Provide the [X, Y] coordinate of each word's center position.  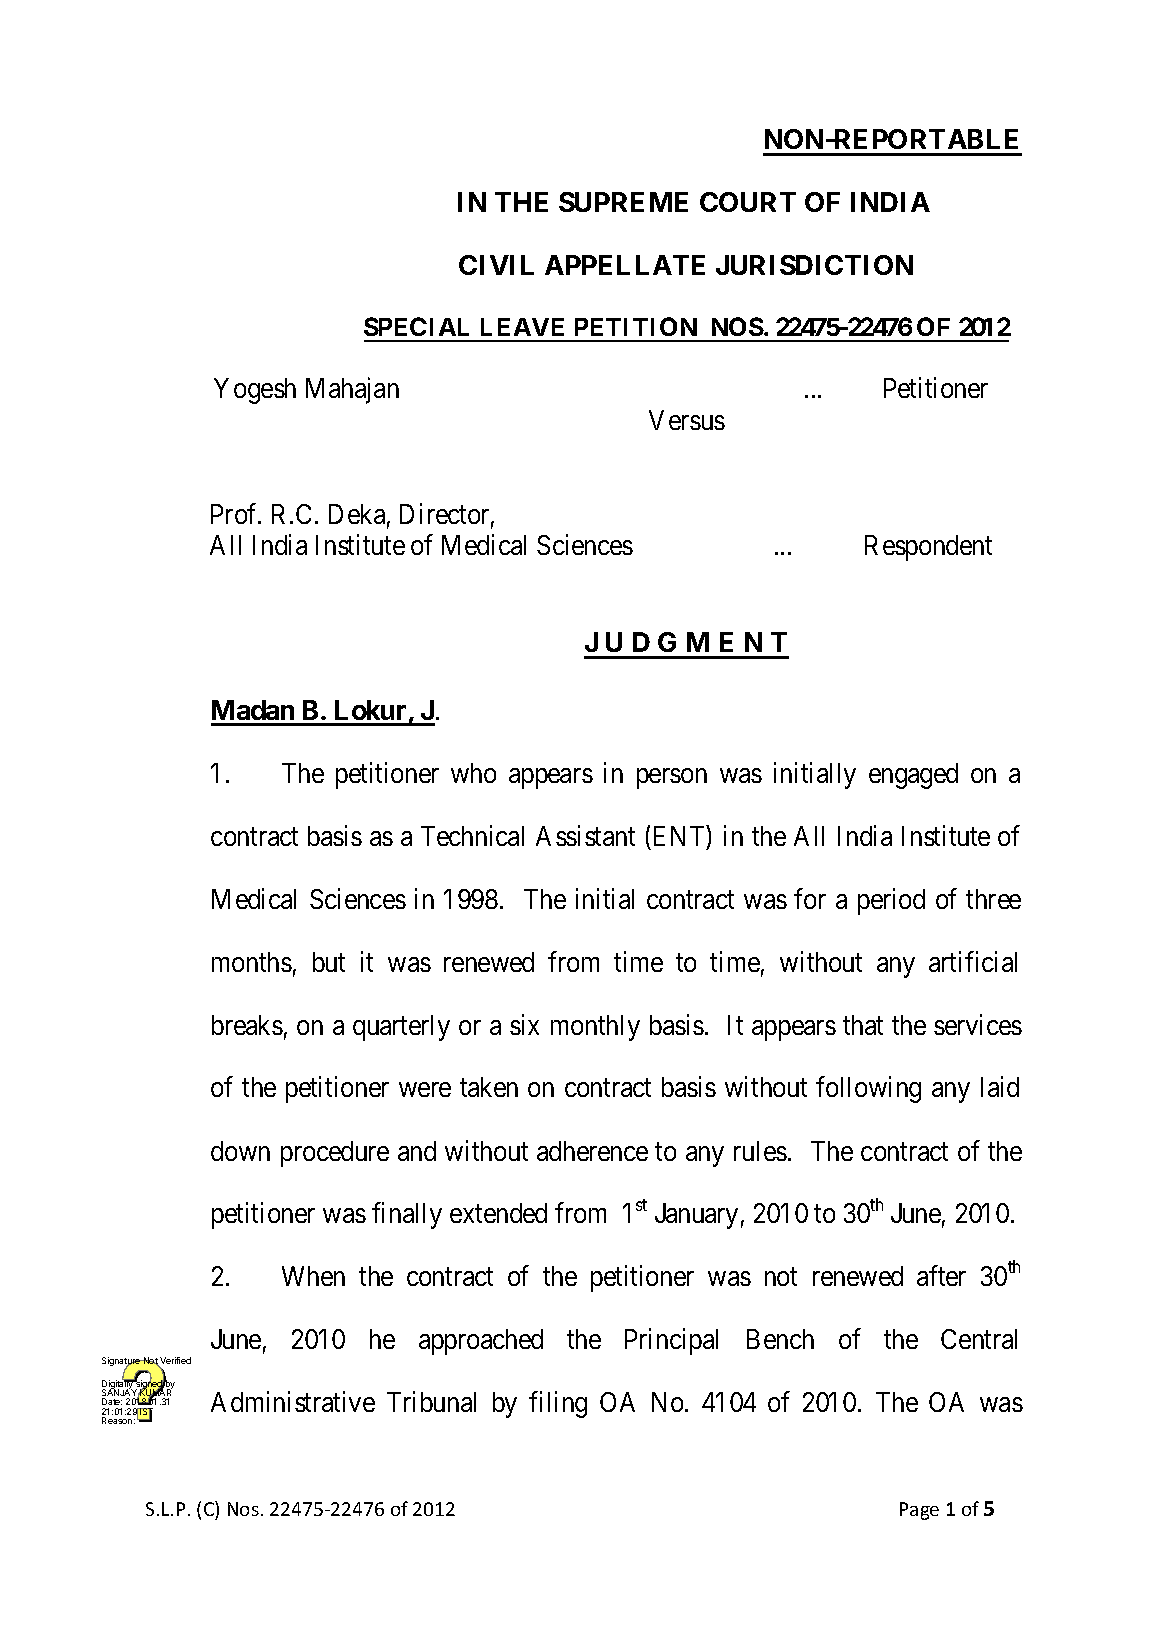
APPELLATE [625, 265]
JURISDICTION [814, 265]
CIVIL [496, 265]
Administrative [293, 1401]
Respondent [928, 548]
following [868, 1090]
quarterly [401, 1028]
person [672, 779]
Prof [236, 513]
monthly [595, 1028]
